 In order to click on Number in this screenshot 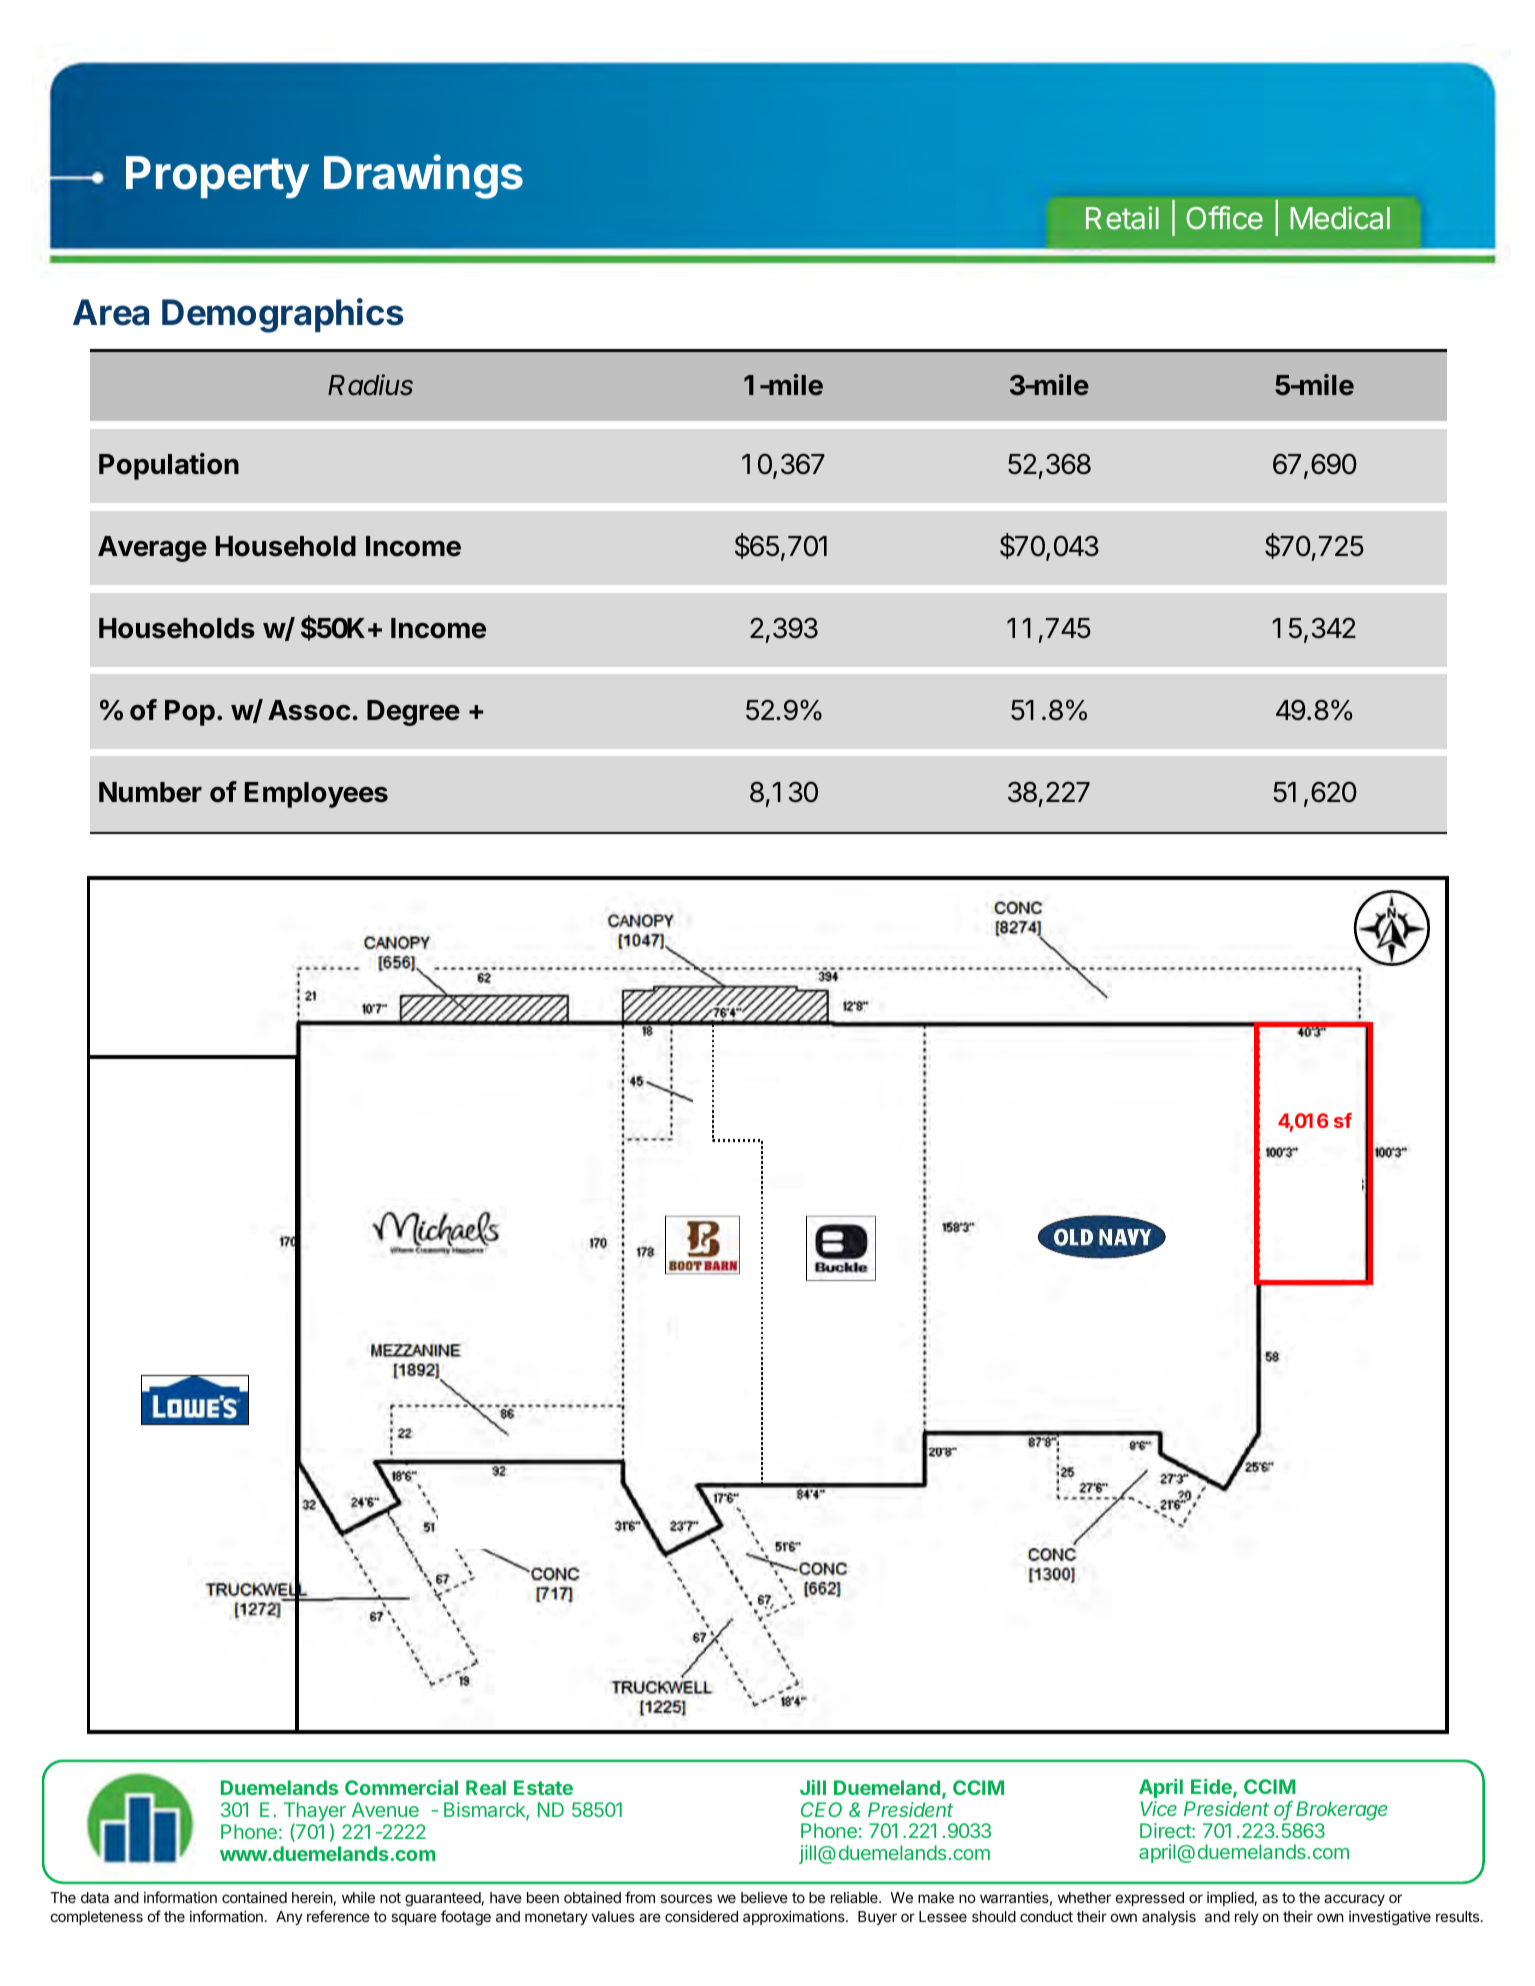, I will do `click(150, 792)`.
